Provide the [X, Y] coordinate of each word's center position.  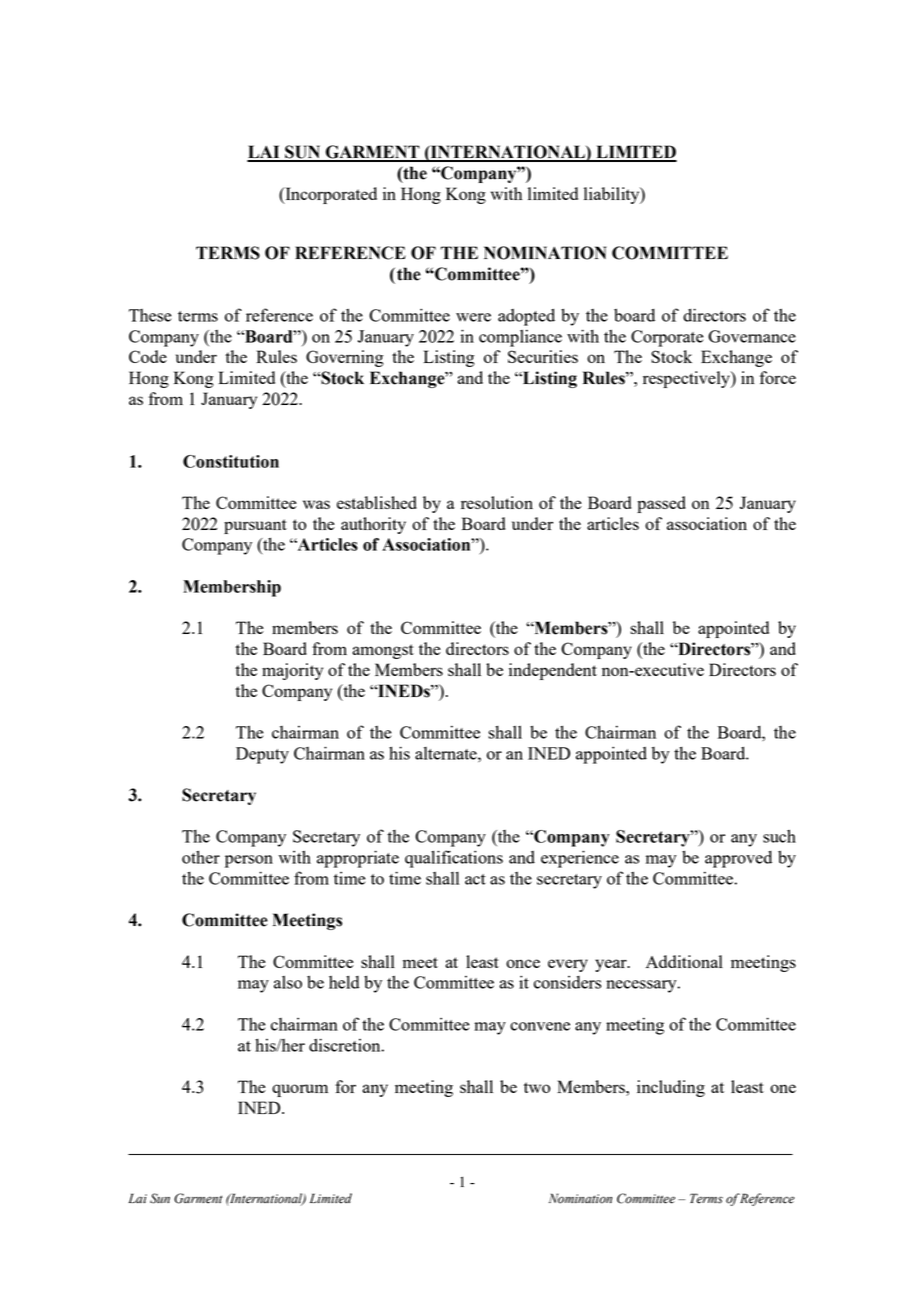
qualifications [454, 859]
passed [661, 504]
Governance [752, 336]
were [473, 317]
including [671, 1088]
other [201, 857]
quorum [300, 1090]
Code [148, 356]
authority [373, 525]
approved [738, 859]
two [537, 1087]
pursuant [255, 526]
